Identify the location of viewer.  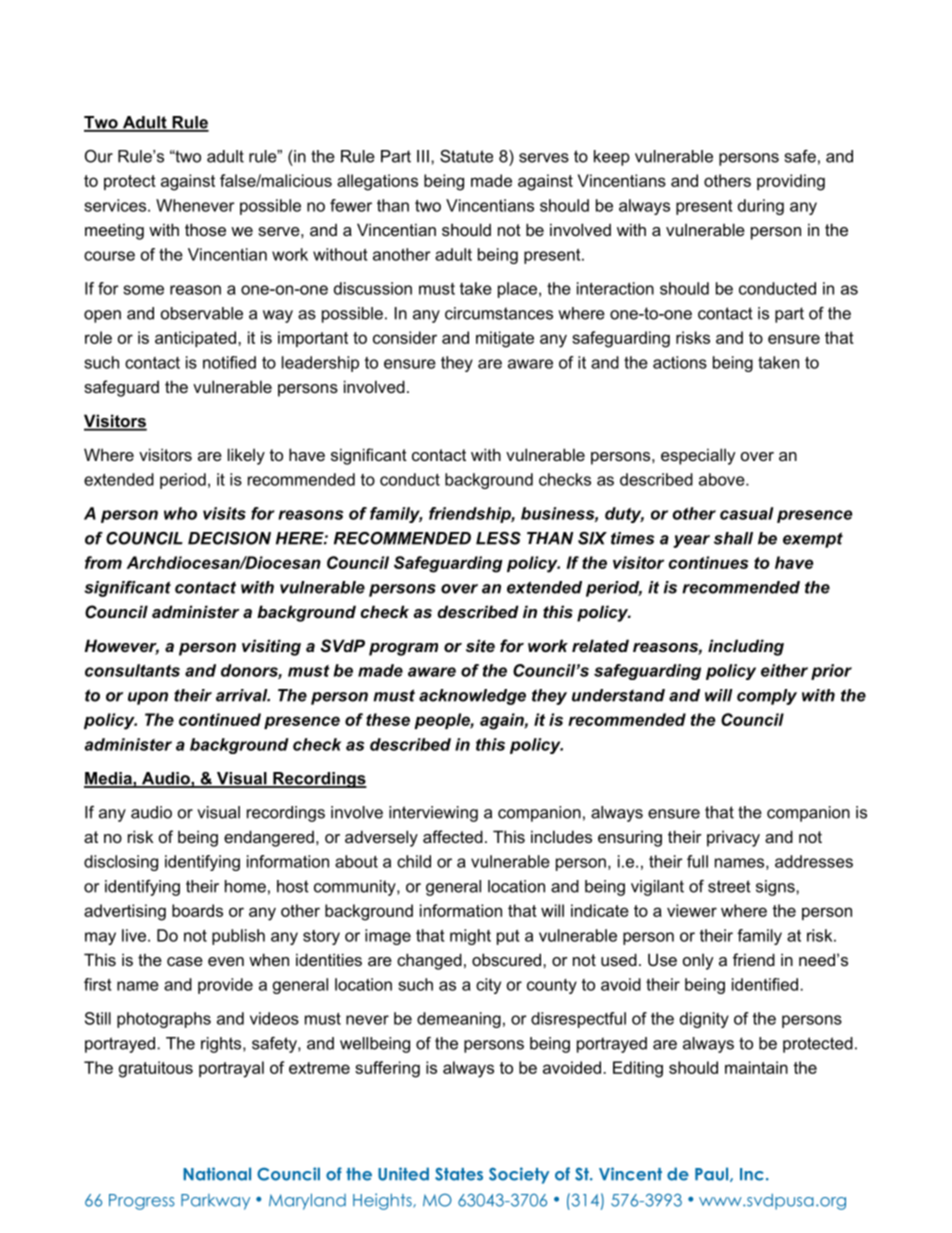
(692, 910).
